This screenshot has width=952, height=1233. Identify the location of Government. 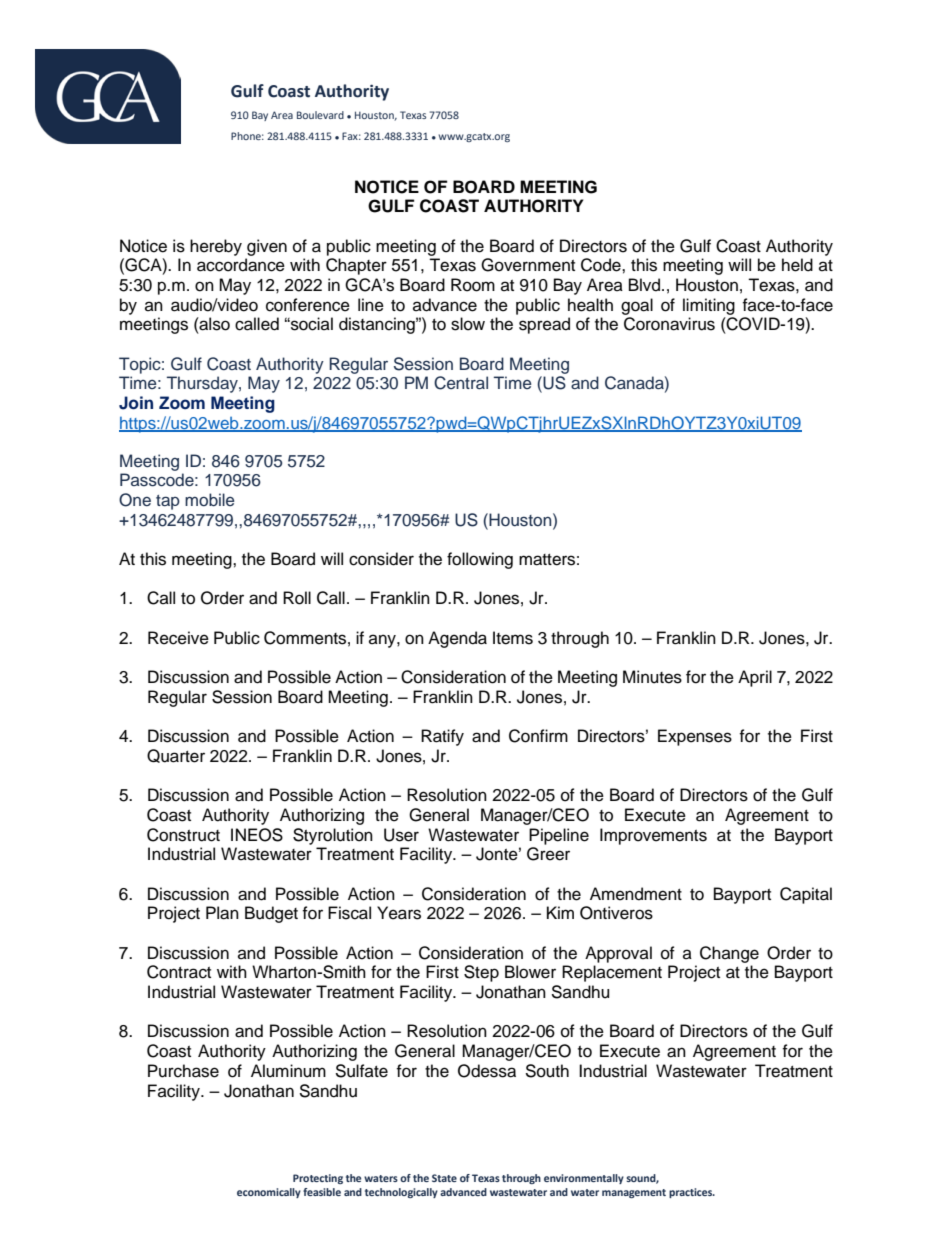
(528, 265).
